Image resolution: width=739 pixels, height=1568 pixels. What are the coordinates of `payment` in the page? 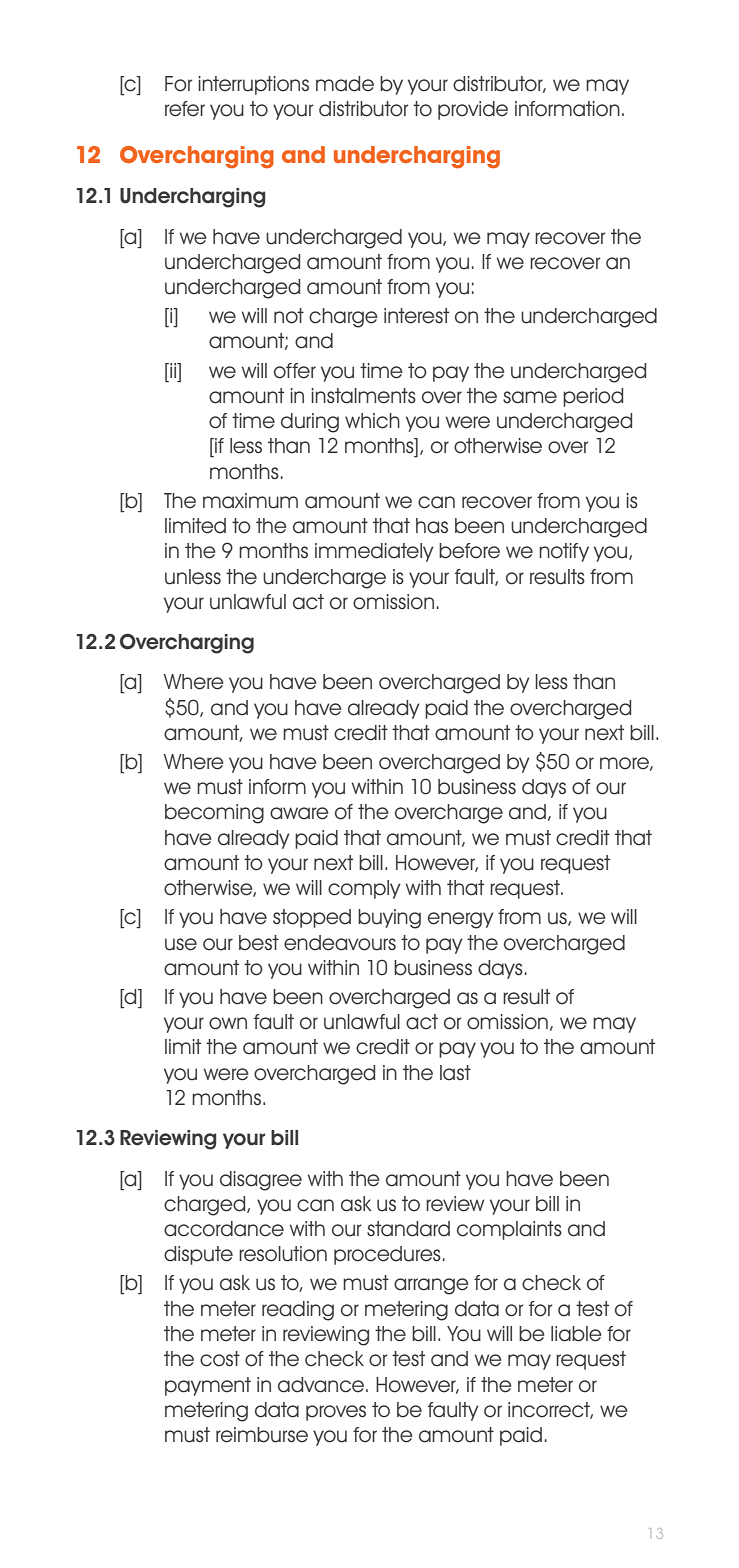 It's located at (208, 1386).
